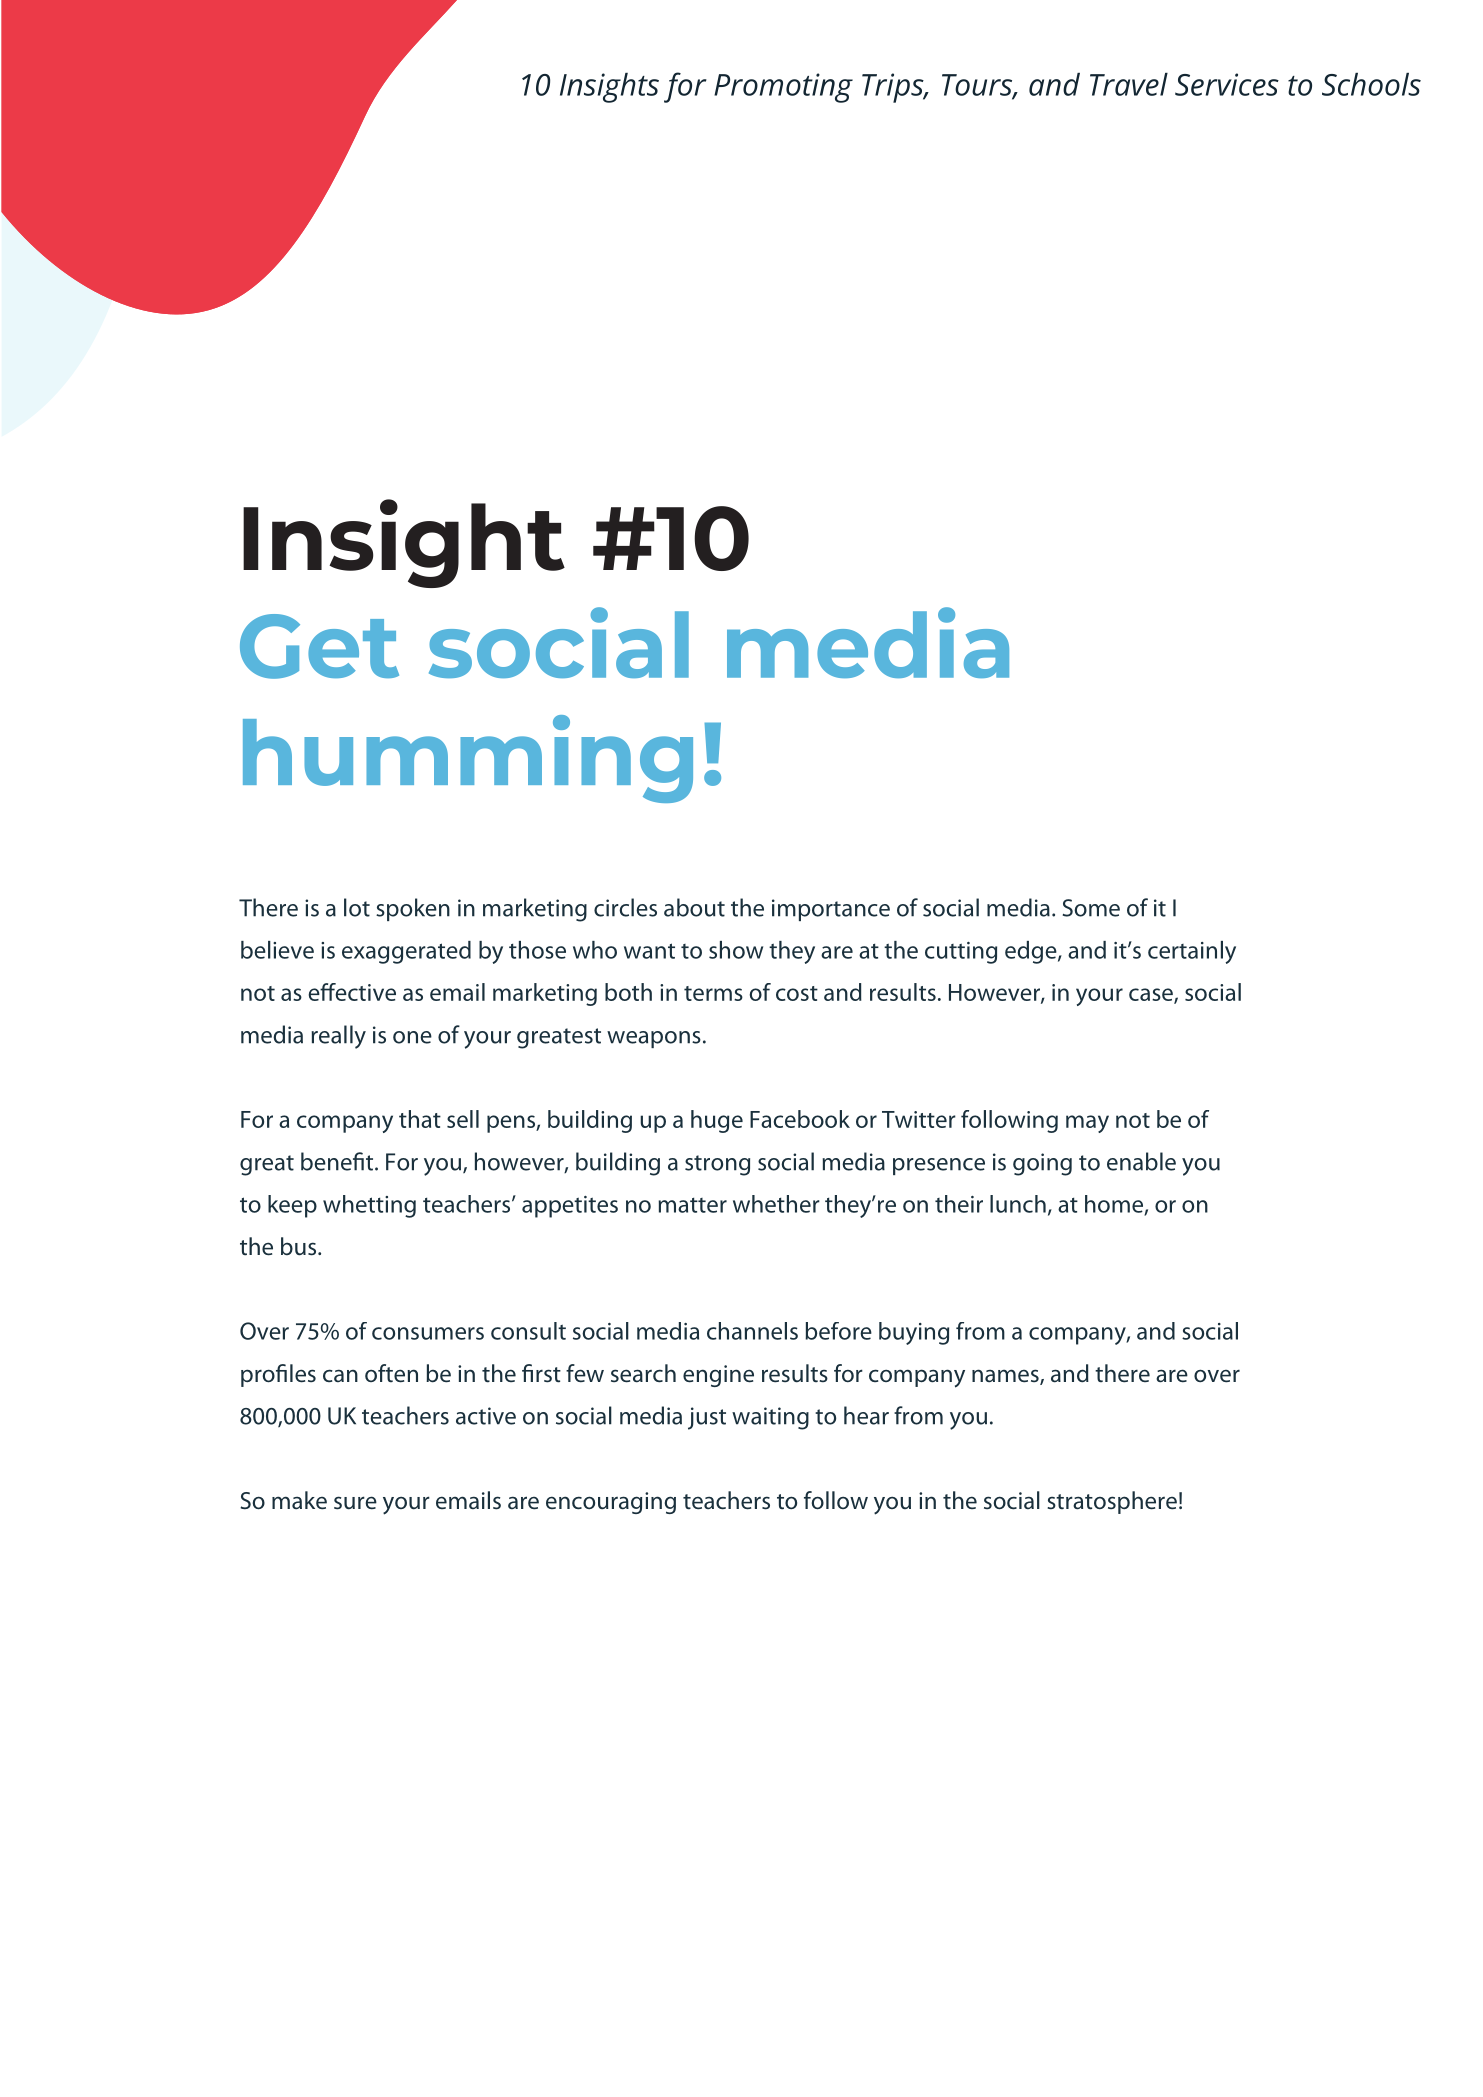 This screenshot has width=1483, height=2097. Describe the element at coordinates (783, 88) in the screenshot. I see `Promoting` at that location.
